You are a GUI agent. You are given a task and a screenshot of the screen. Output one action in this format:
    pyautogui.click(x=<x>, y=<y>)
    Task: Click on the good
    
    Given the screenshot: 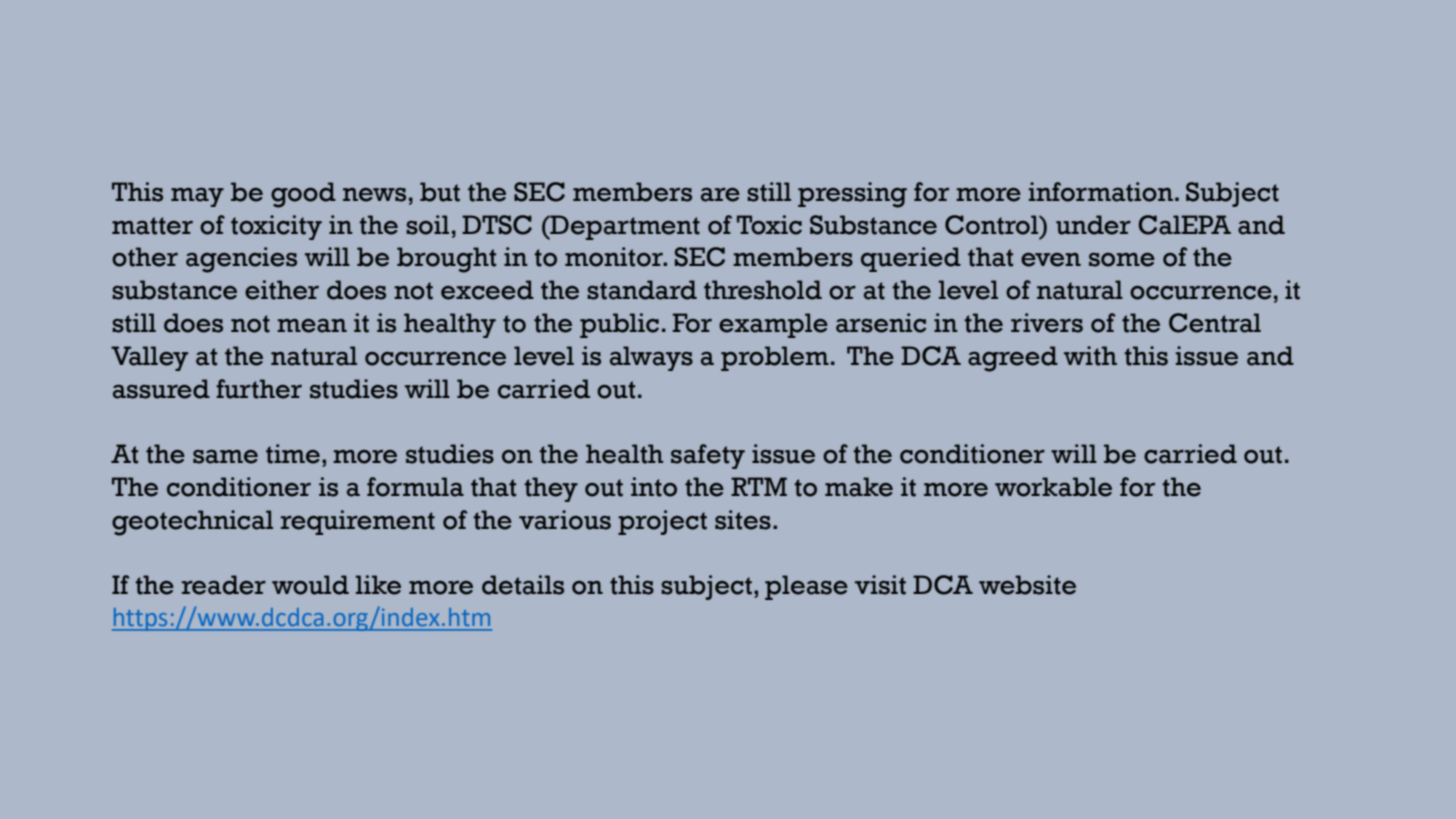 What is the action you would take?
    pyautogui.click(x=303, y=195)
